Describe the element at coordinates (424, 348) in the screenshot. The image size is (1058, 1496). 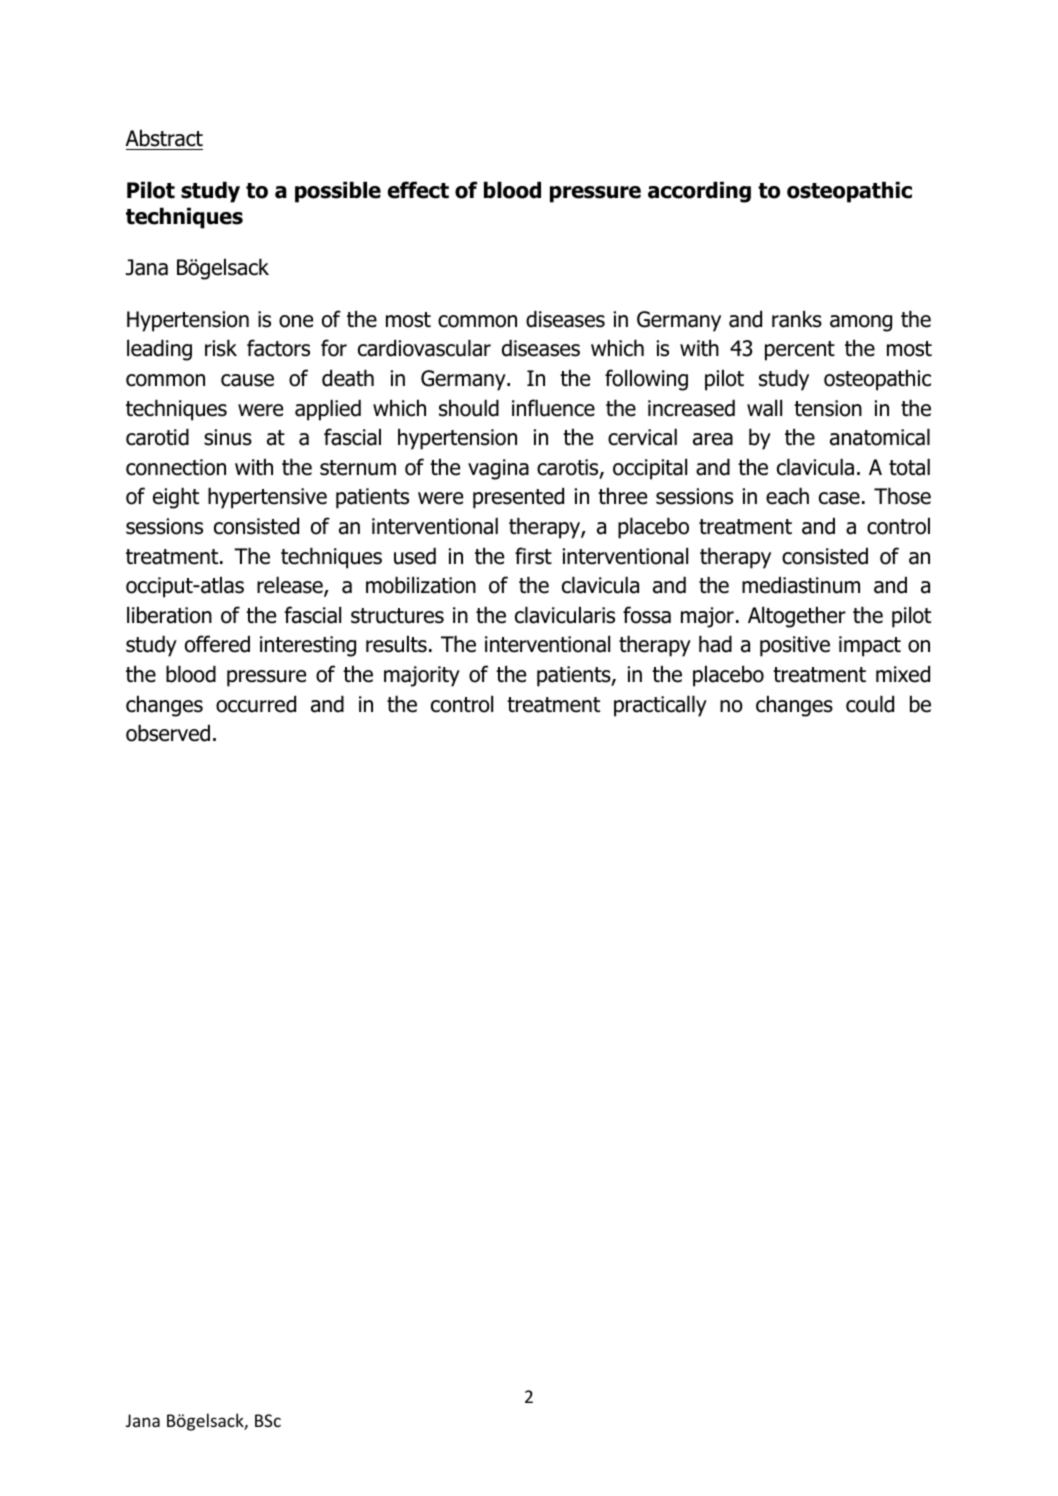
I see `cardiovascular` at that location.
